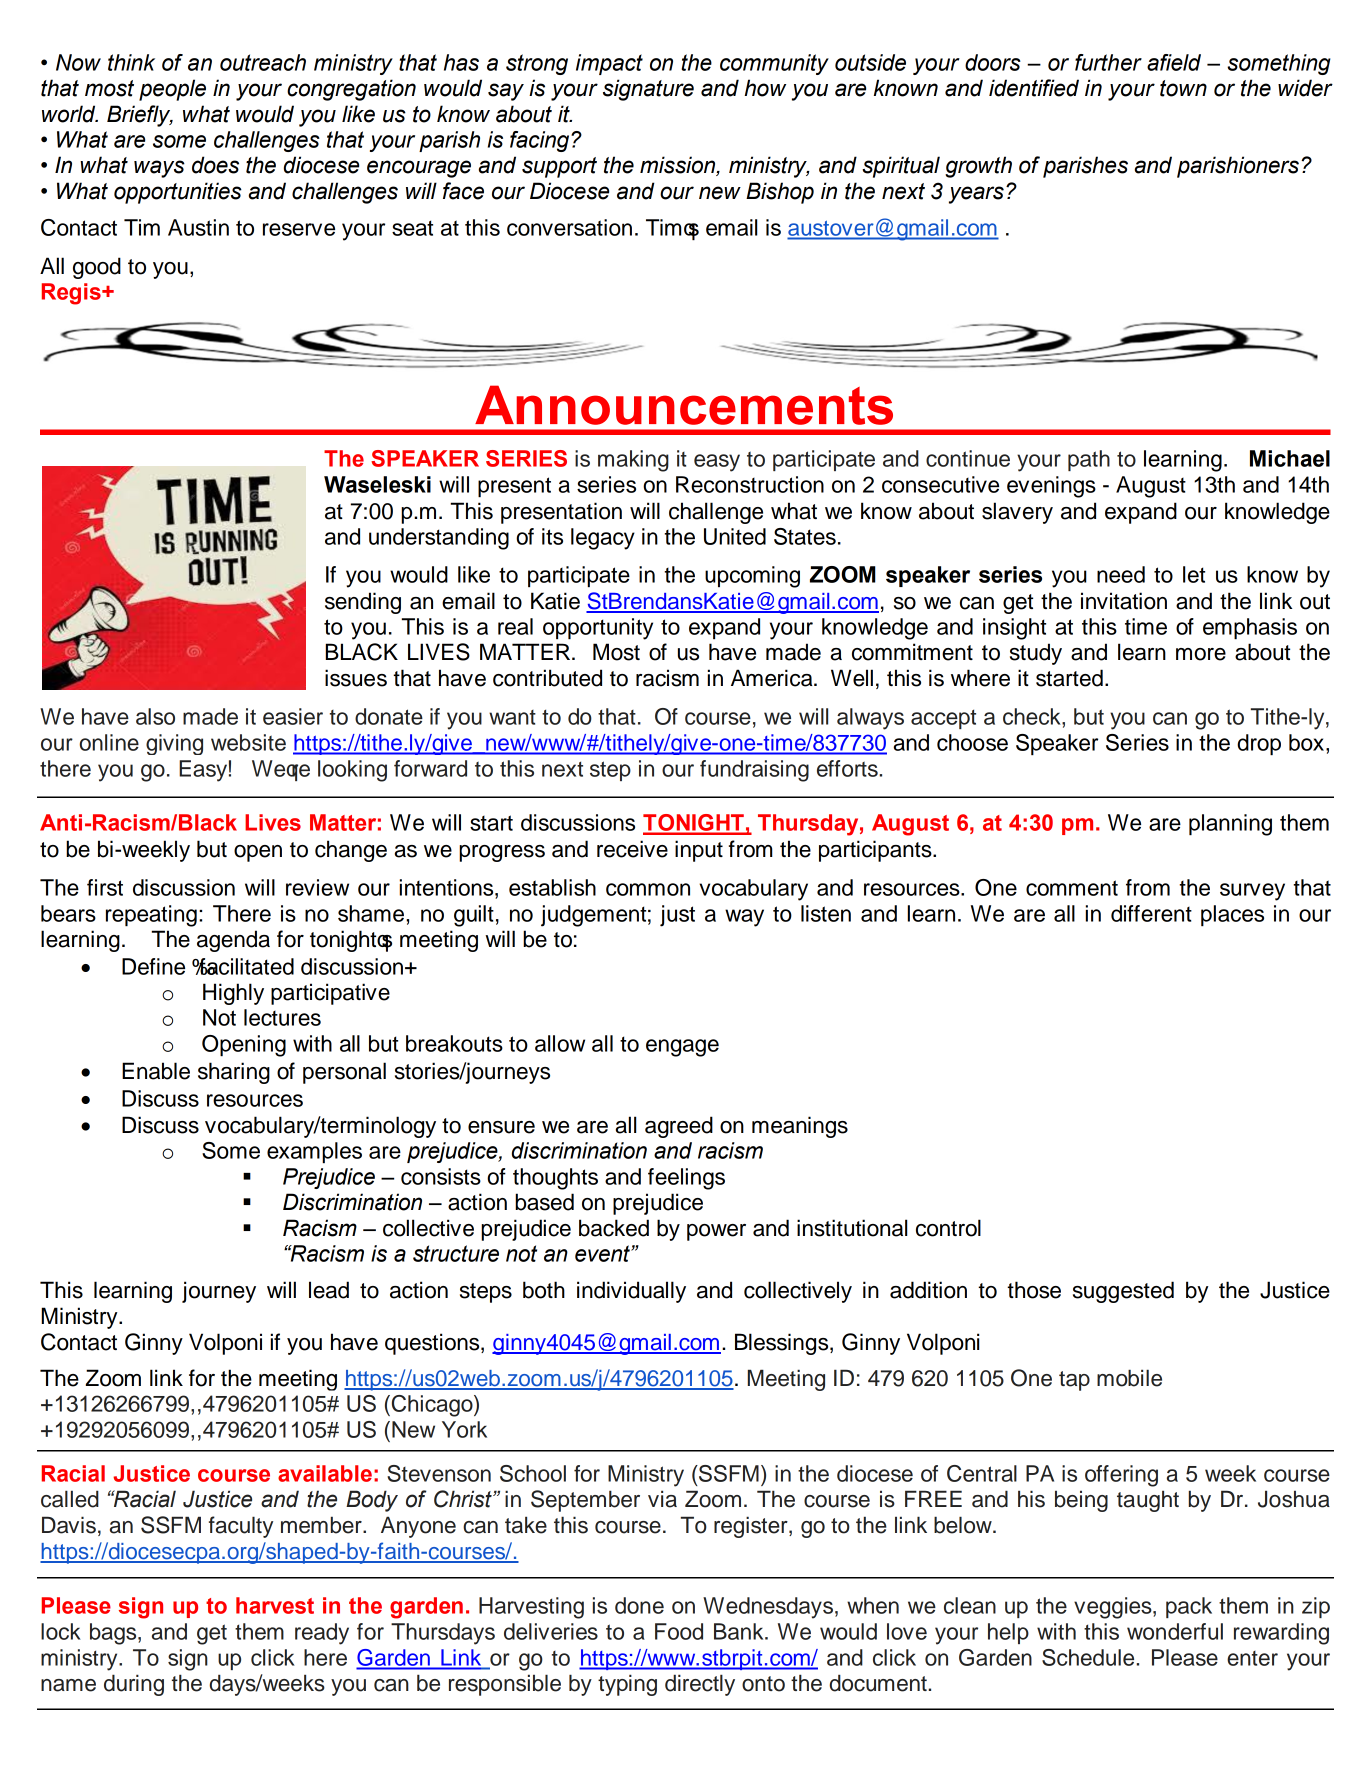  I want to click on sending, so click(363, 603).
